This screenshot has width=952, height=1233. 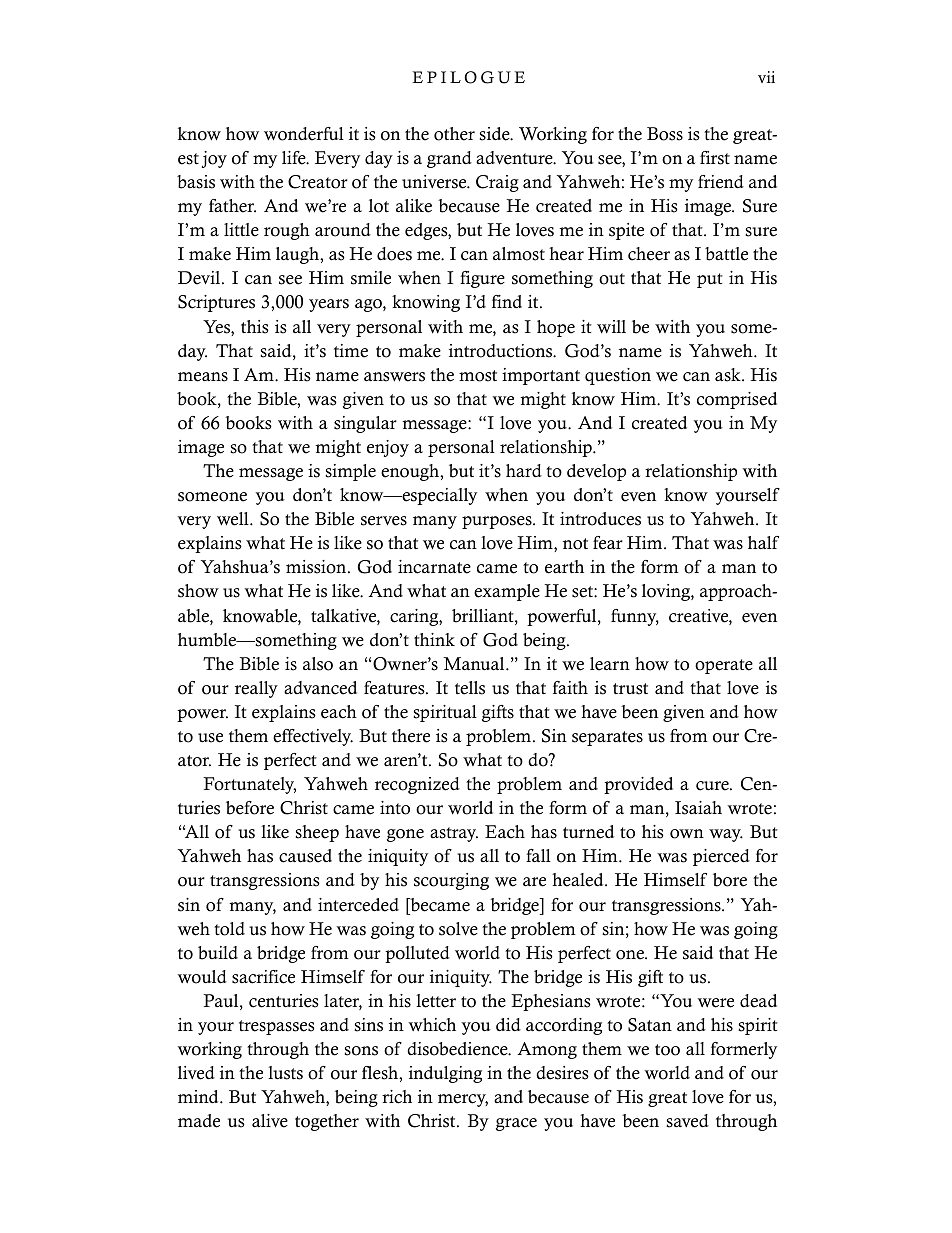 What do you see at coordinates (198, 591) in the screenshot?
I see `show` at bounding box center [198, 591].
